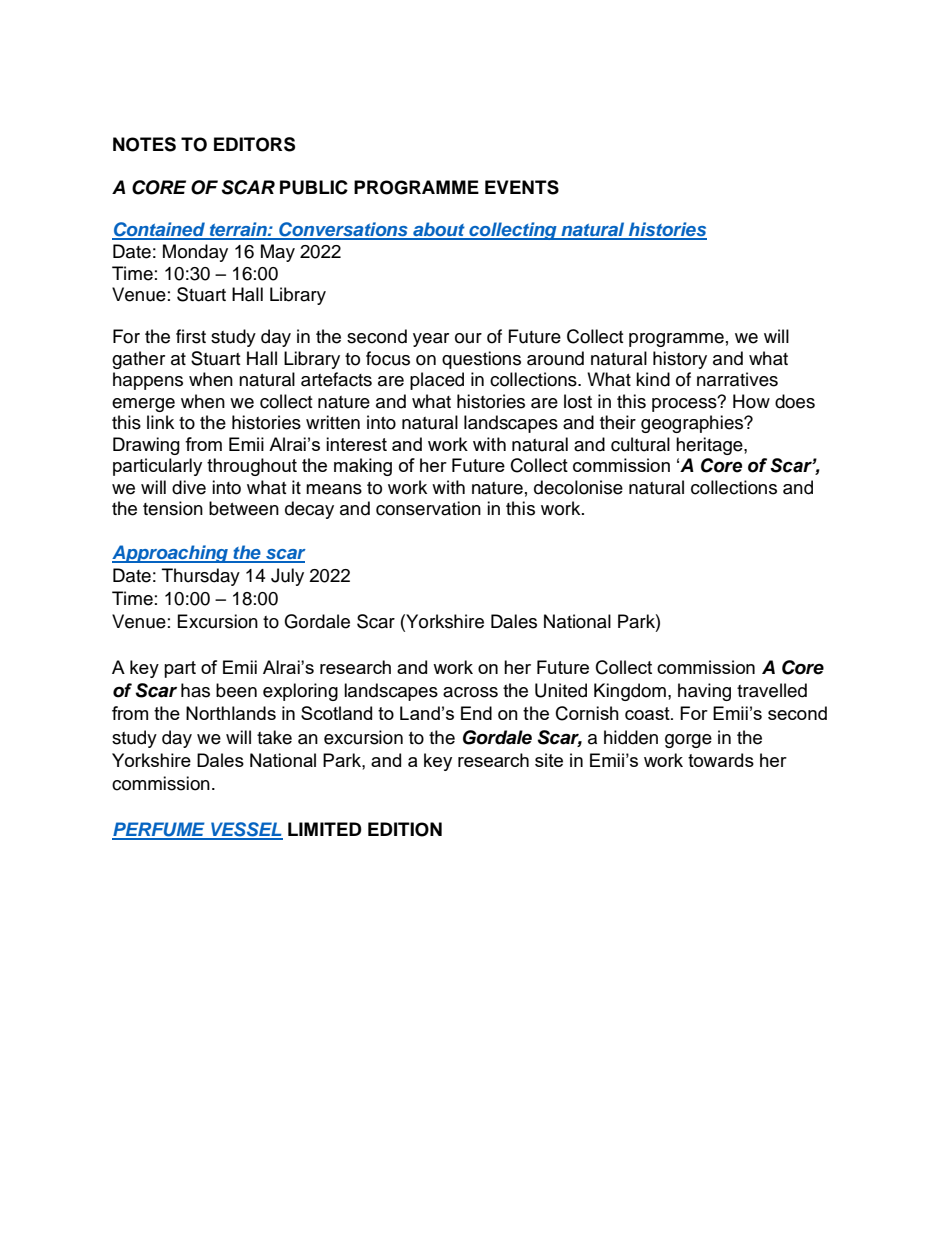  Describe the element at coordinates (191, 336) in the page. I see `first` at that location.
